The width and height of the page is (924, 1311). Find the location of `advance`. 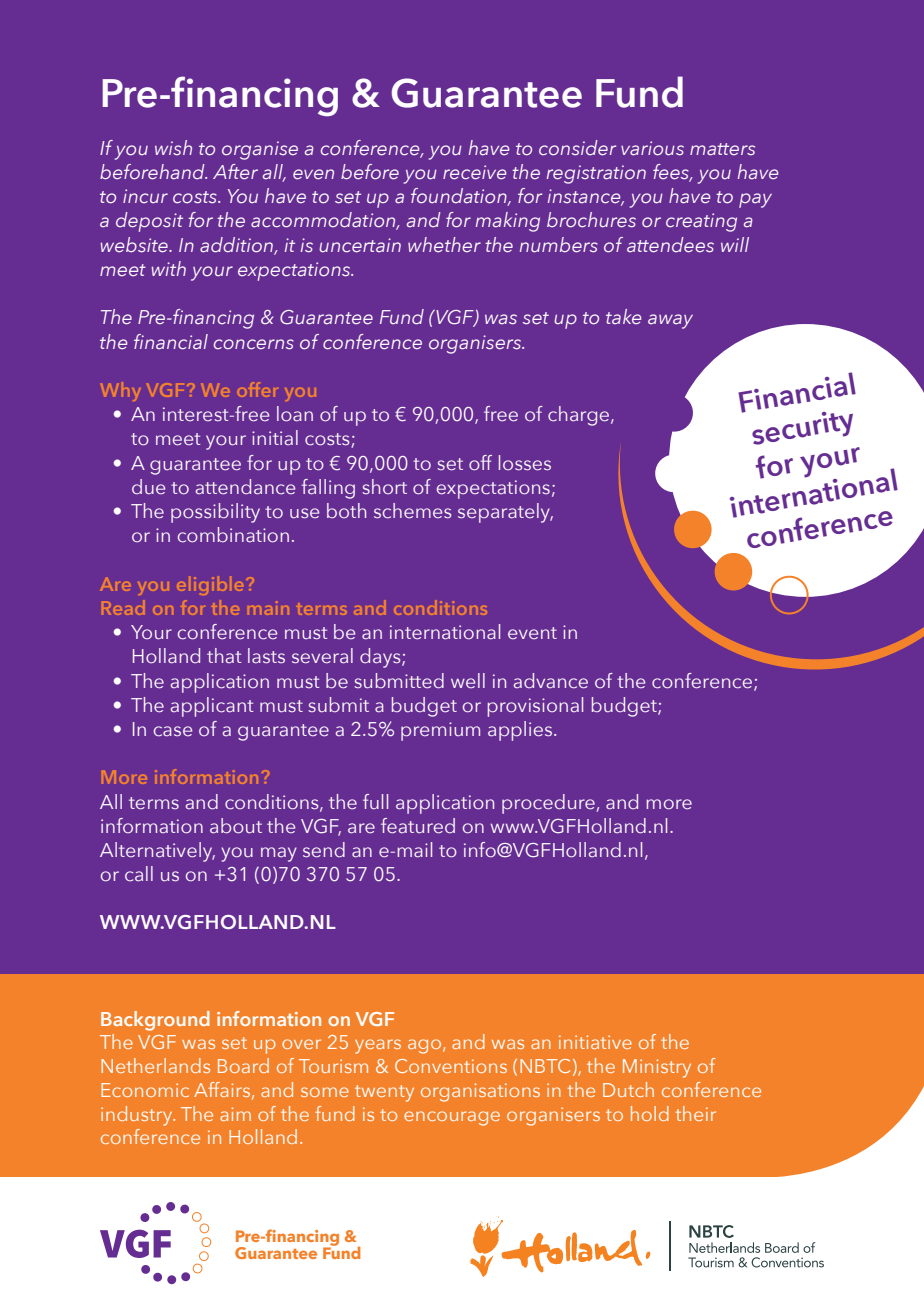

advance is located at coordinates (551, 681).
